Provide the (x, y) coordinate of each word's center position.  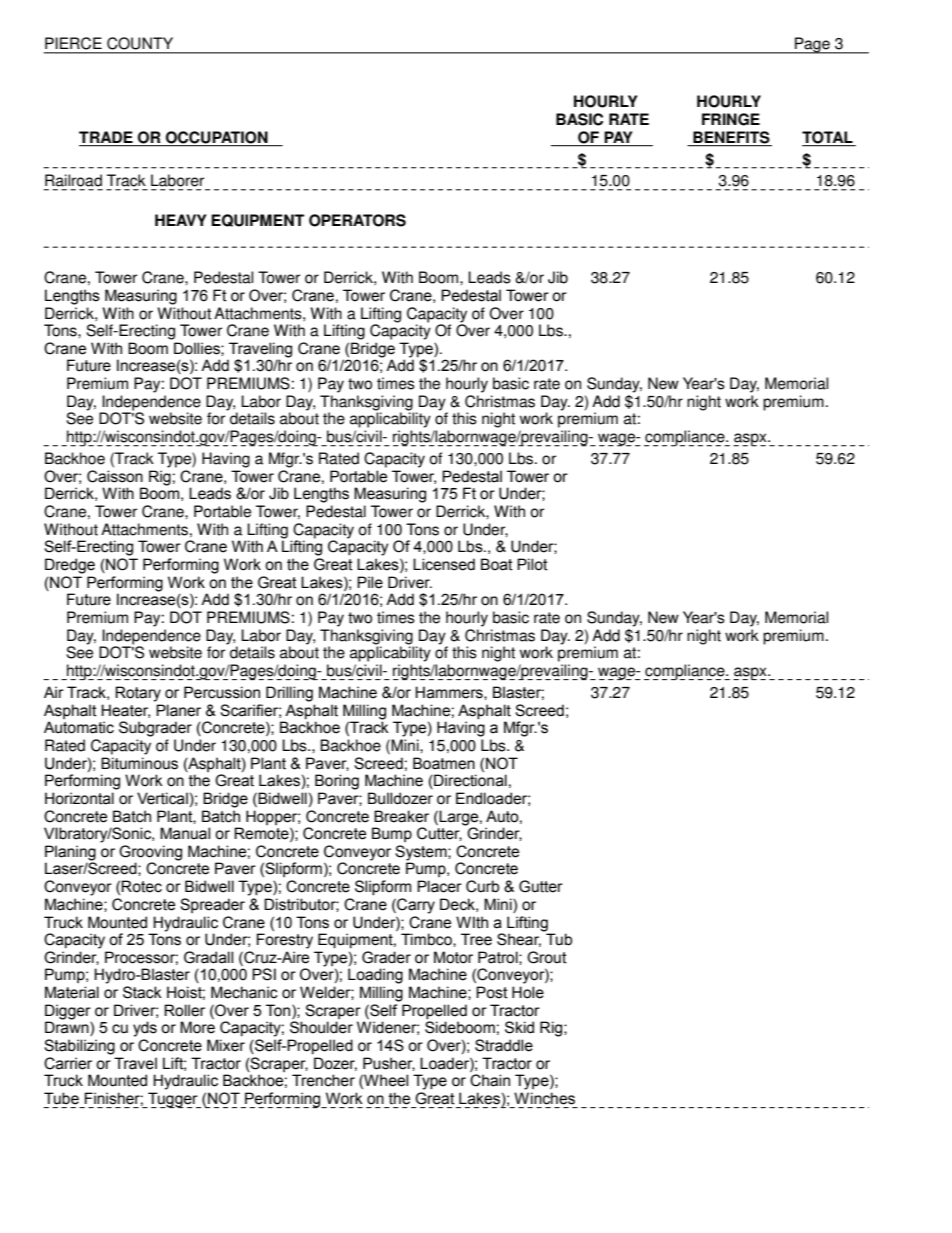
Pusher (389, 1064)
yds (145, 1029)
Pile (370, 582)
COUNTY (140, 43)
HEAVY (181, 220)
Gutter (541, 886)
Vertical (162, 798)
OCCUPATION (217, 137)
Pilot (532, 564)
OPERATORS (357, 220)
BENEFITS (731, 137)
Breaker (401, 816)
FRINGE (731, 119)
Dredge (70, 566)
